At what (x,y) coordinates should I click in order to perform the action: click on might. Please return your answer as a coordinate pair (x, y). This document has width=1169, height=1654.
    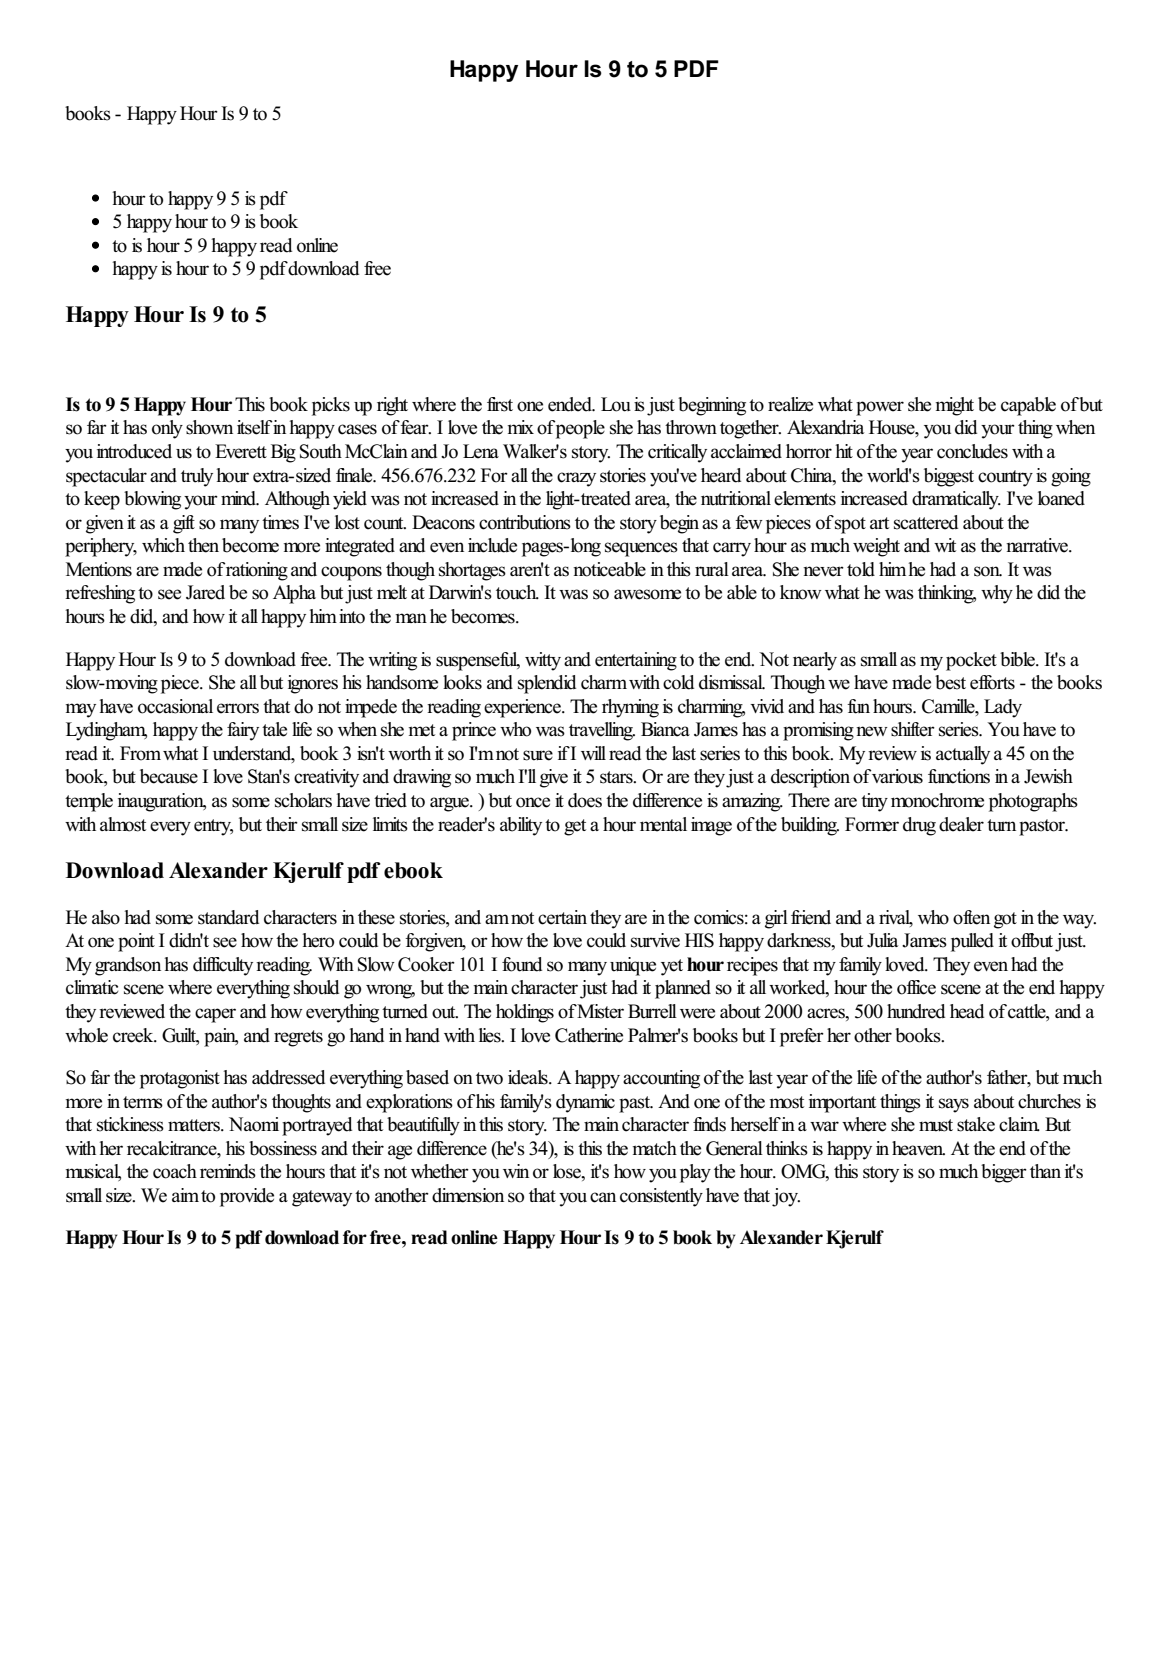
    Looking at the image, I should click on (955, 406).
